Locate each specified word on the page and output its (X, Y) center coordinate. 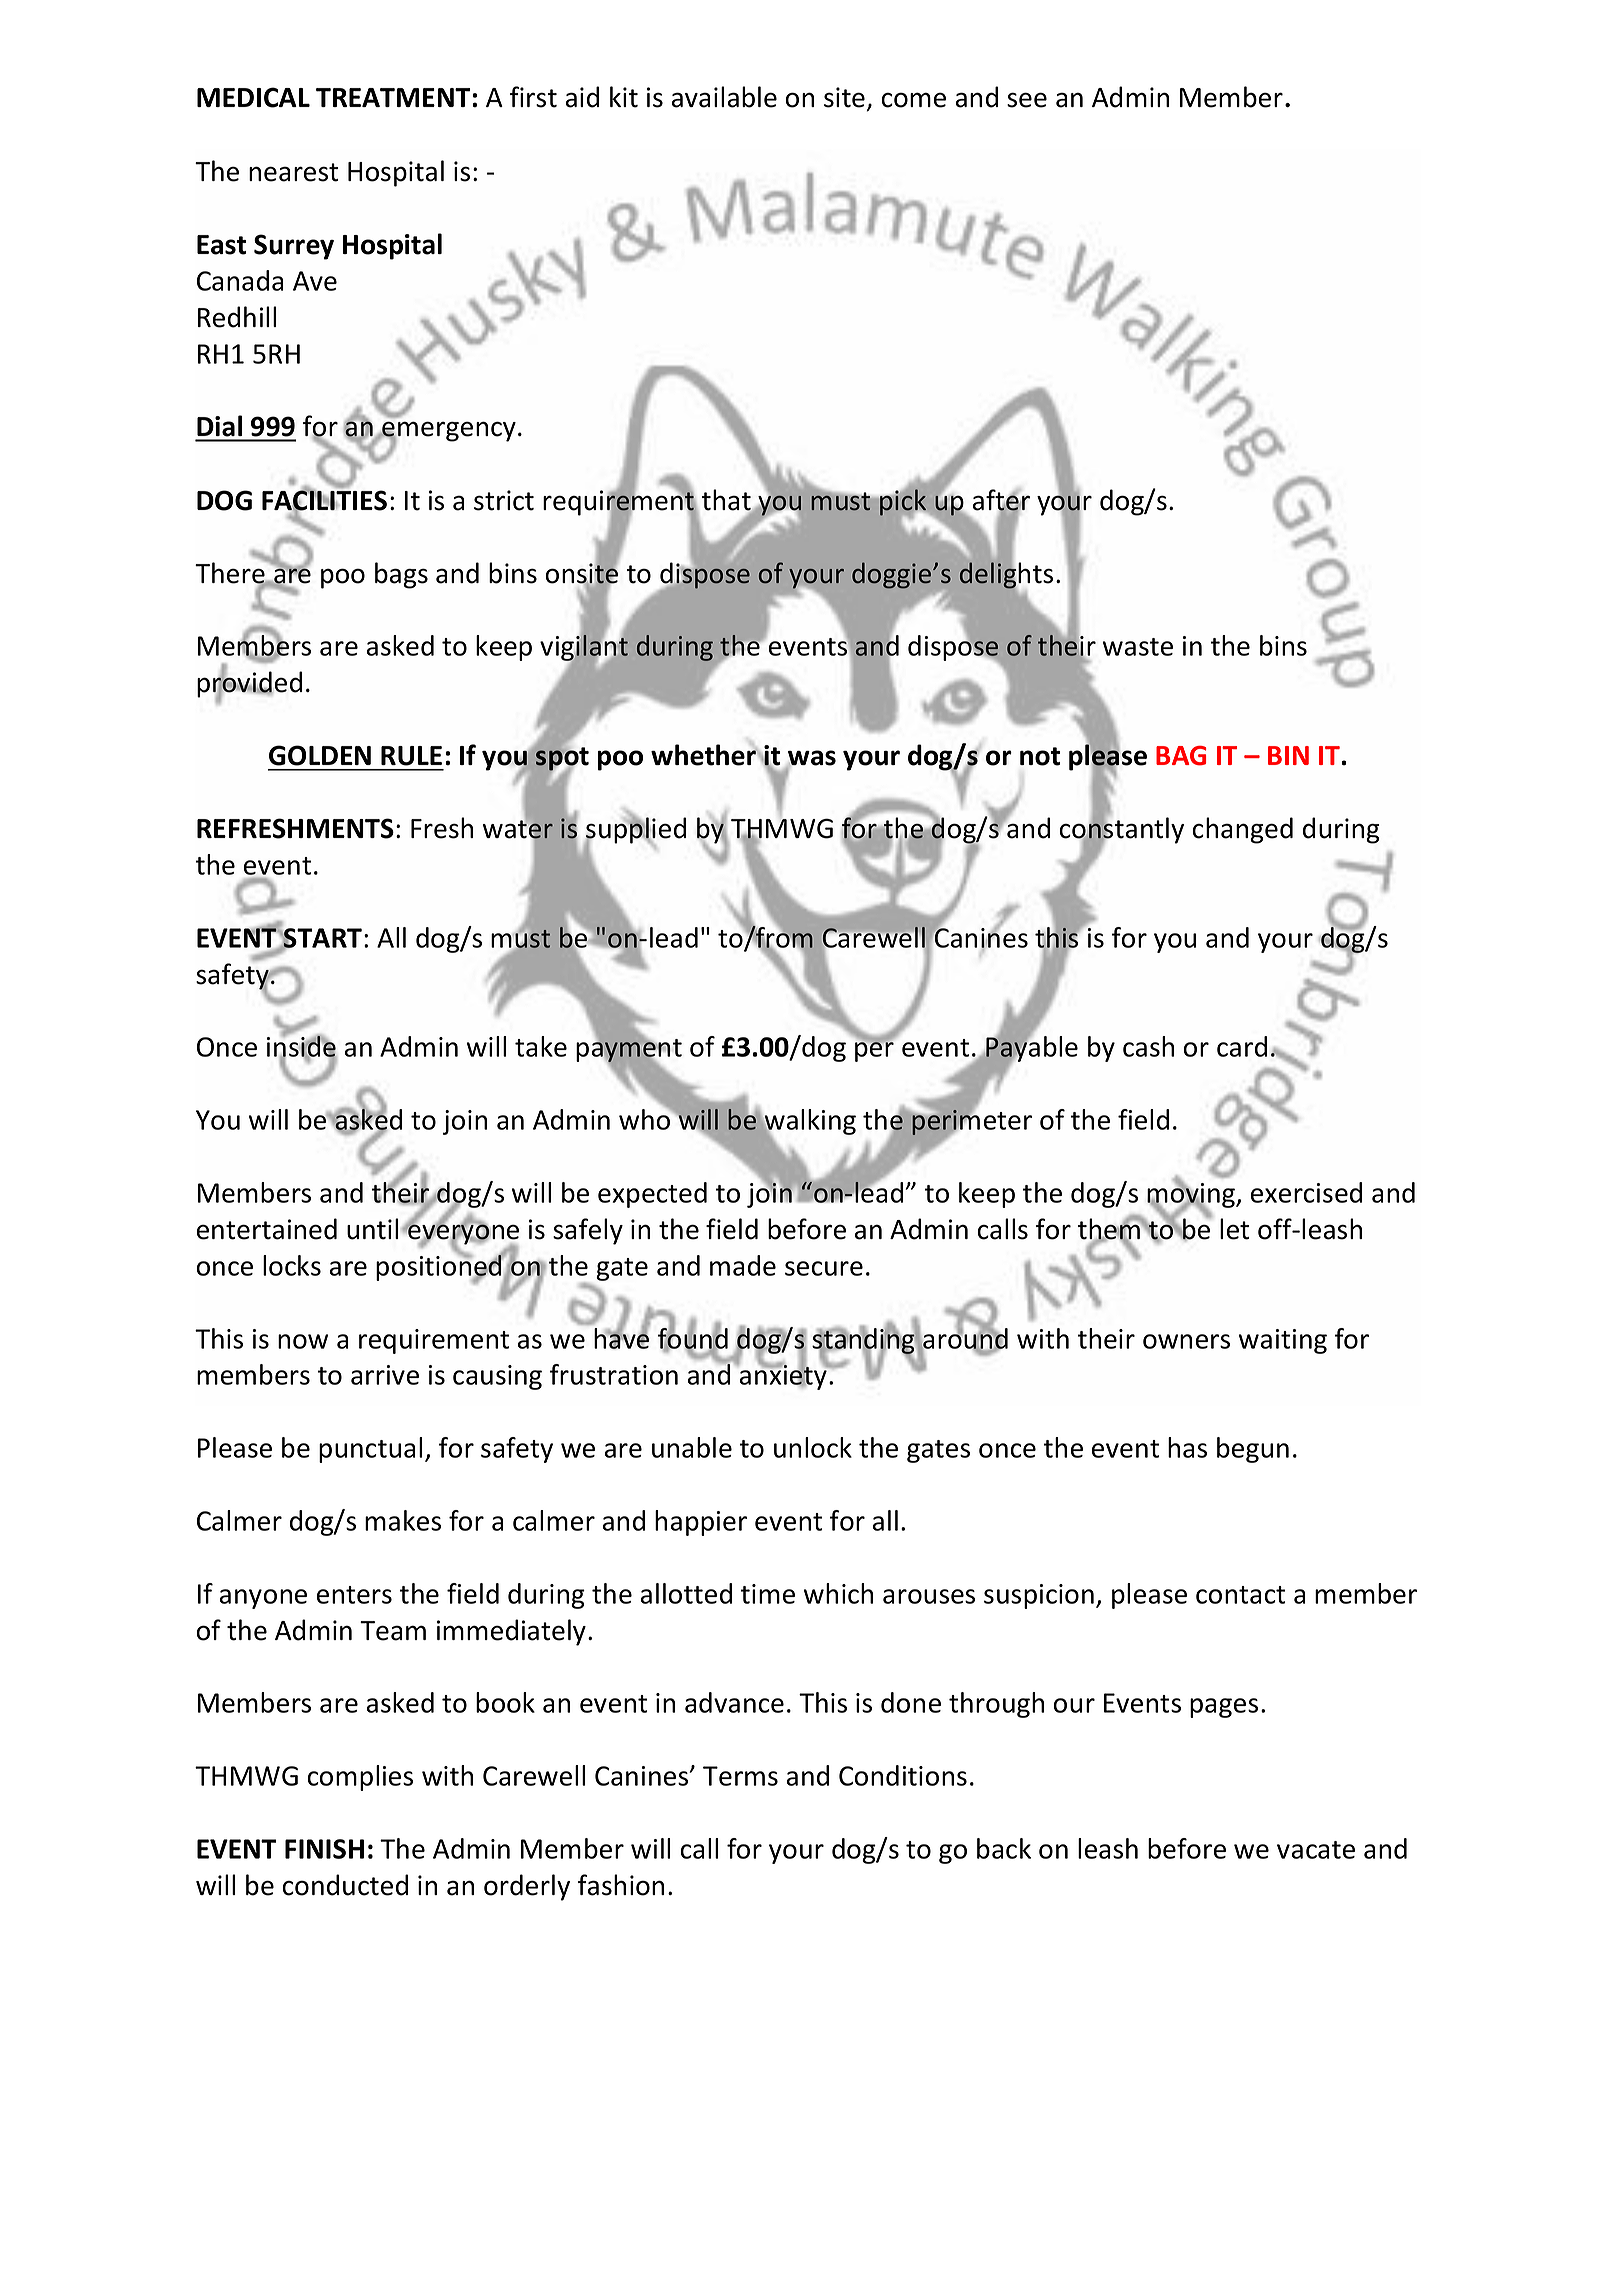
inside (302, 1047)
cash (1148, 1046)
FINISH (324, 1849)
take (541, 1046)
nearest (293, 172)
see (1027, 100)
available (724, 97)
